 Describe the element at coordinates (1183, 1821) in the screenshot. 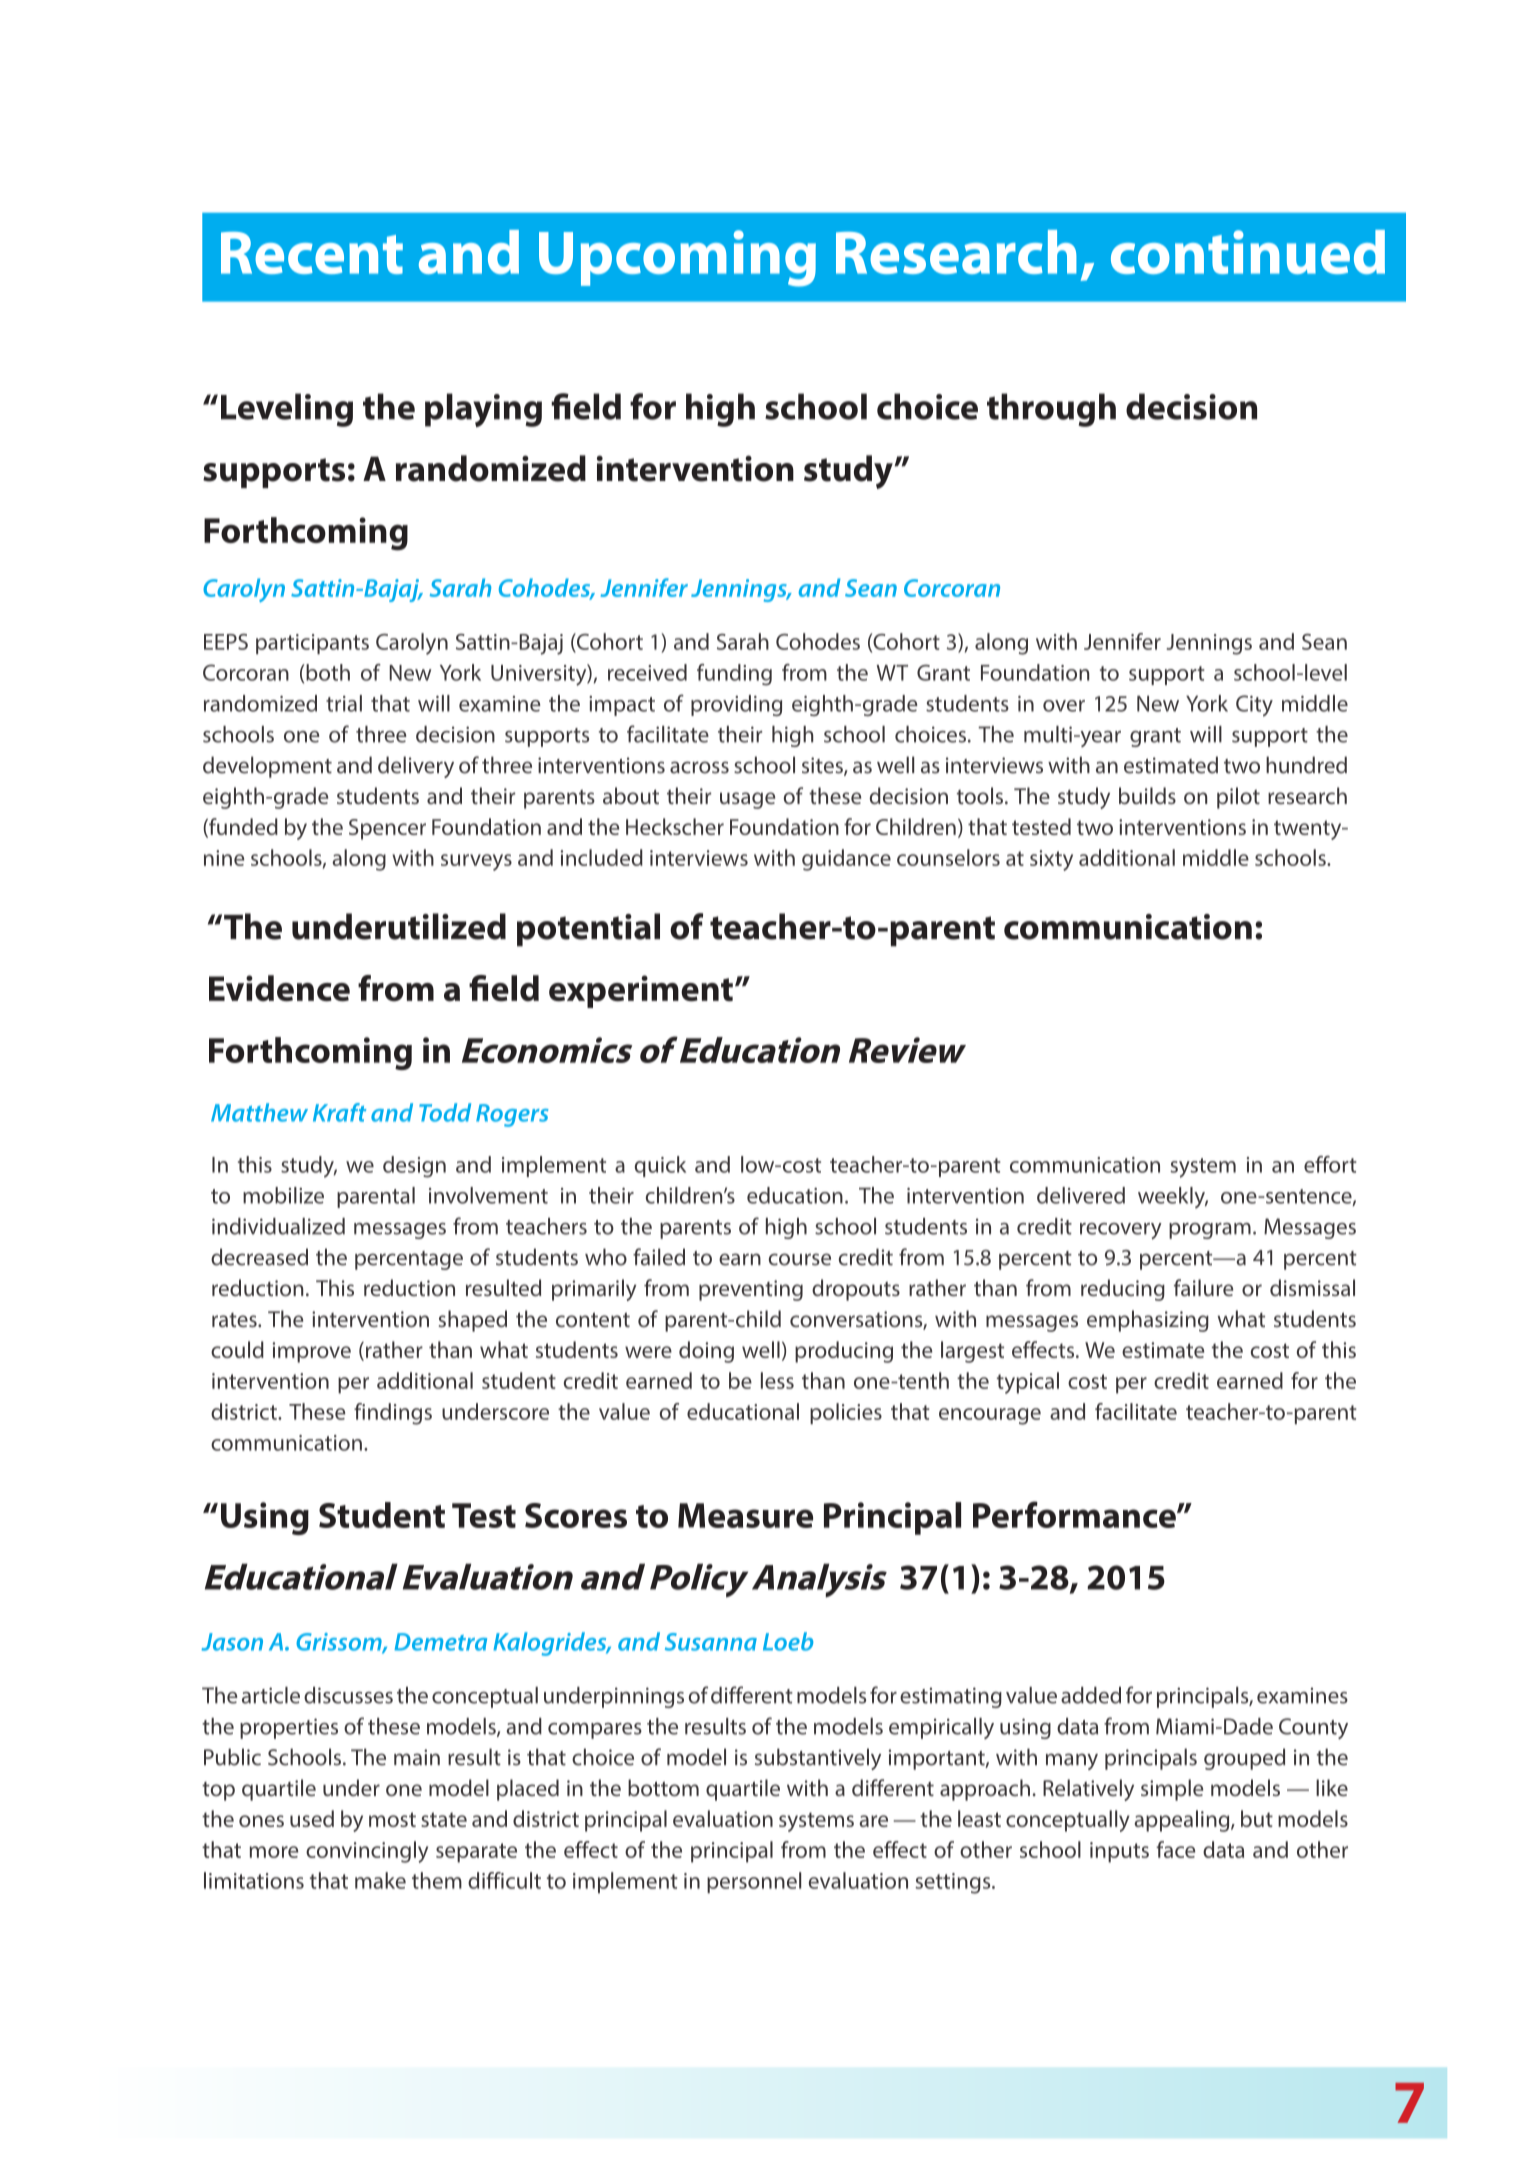

I see `appealing` at that location.
